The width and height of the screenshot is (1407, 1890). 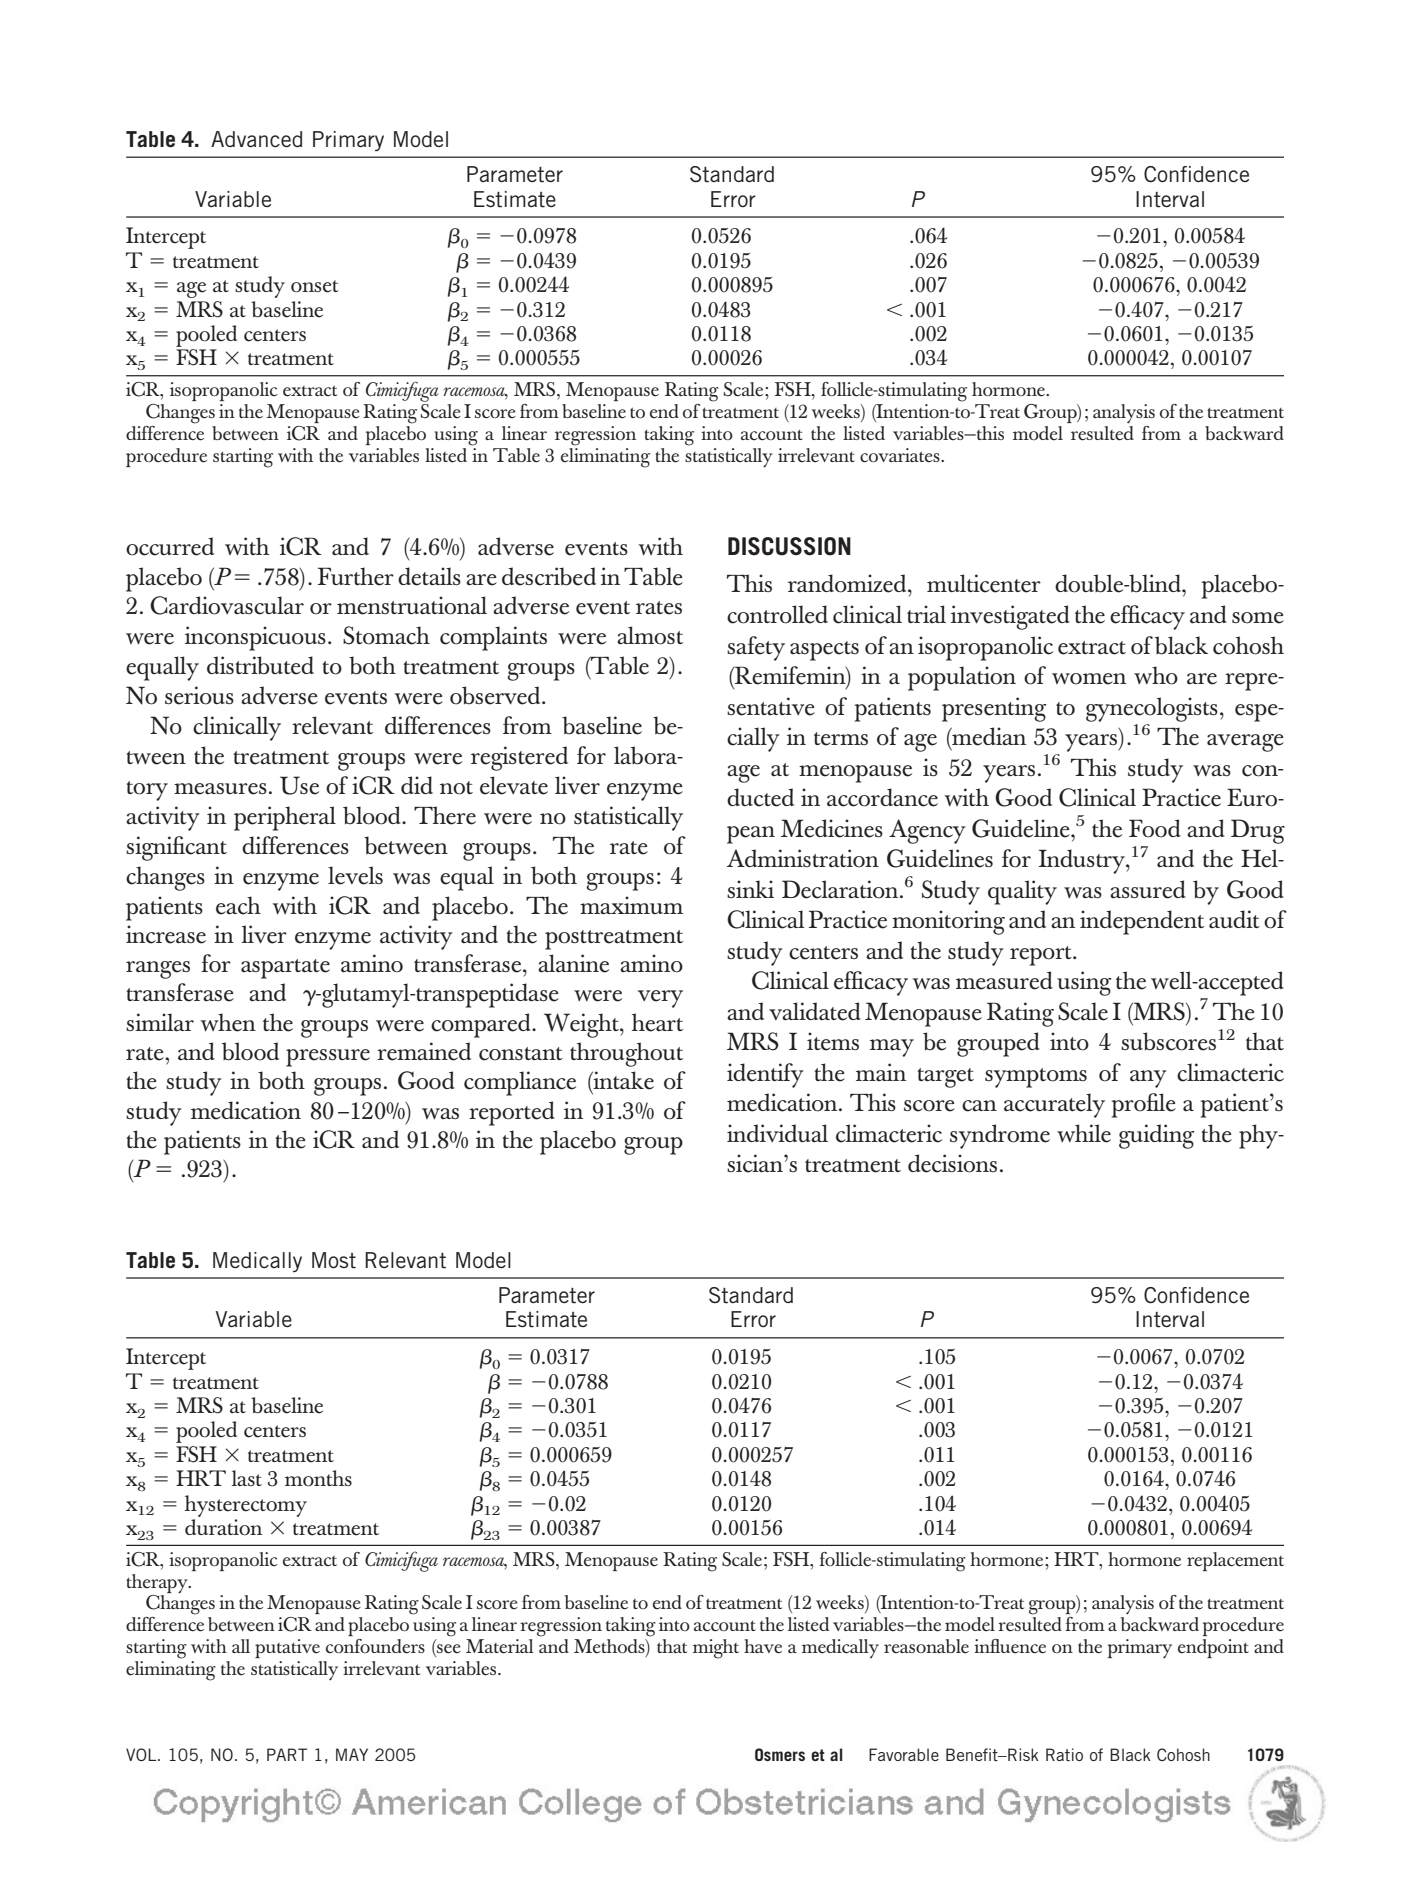 What do you see at coordinates (660, 999) in the screenshot?
I see `very` at bounding box center [660, 999].
